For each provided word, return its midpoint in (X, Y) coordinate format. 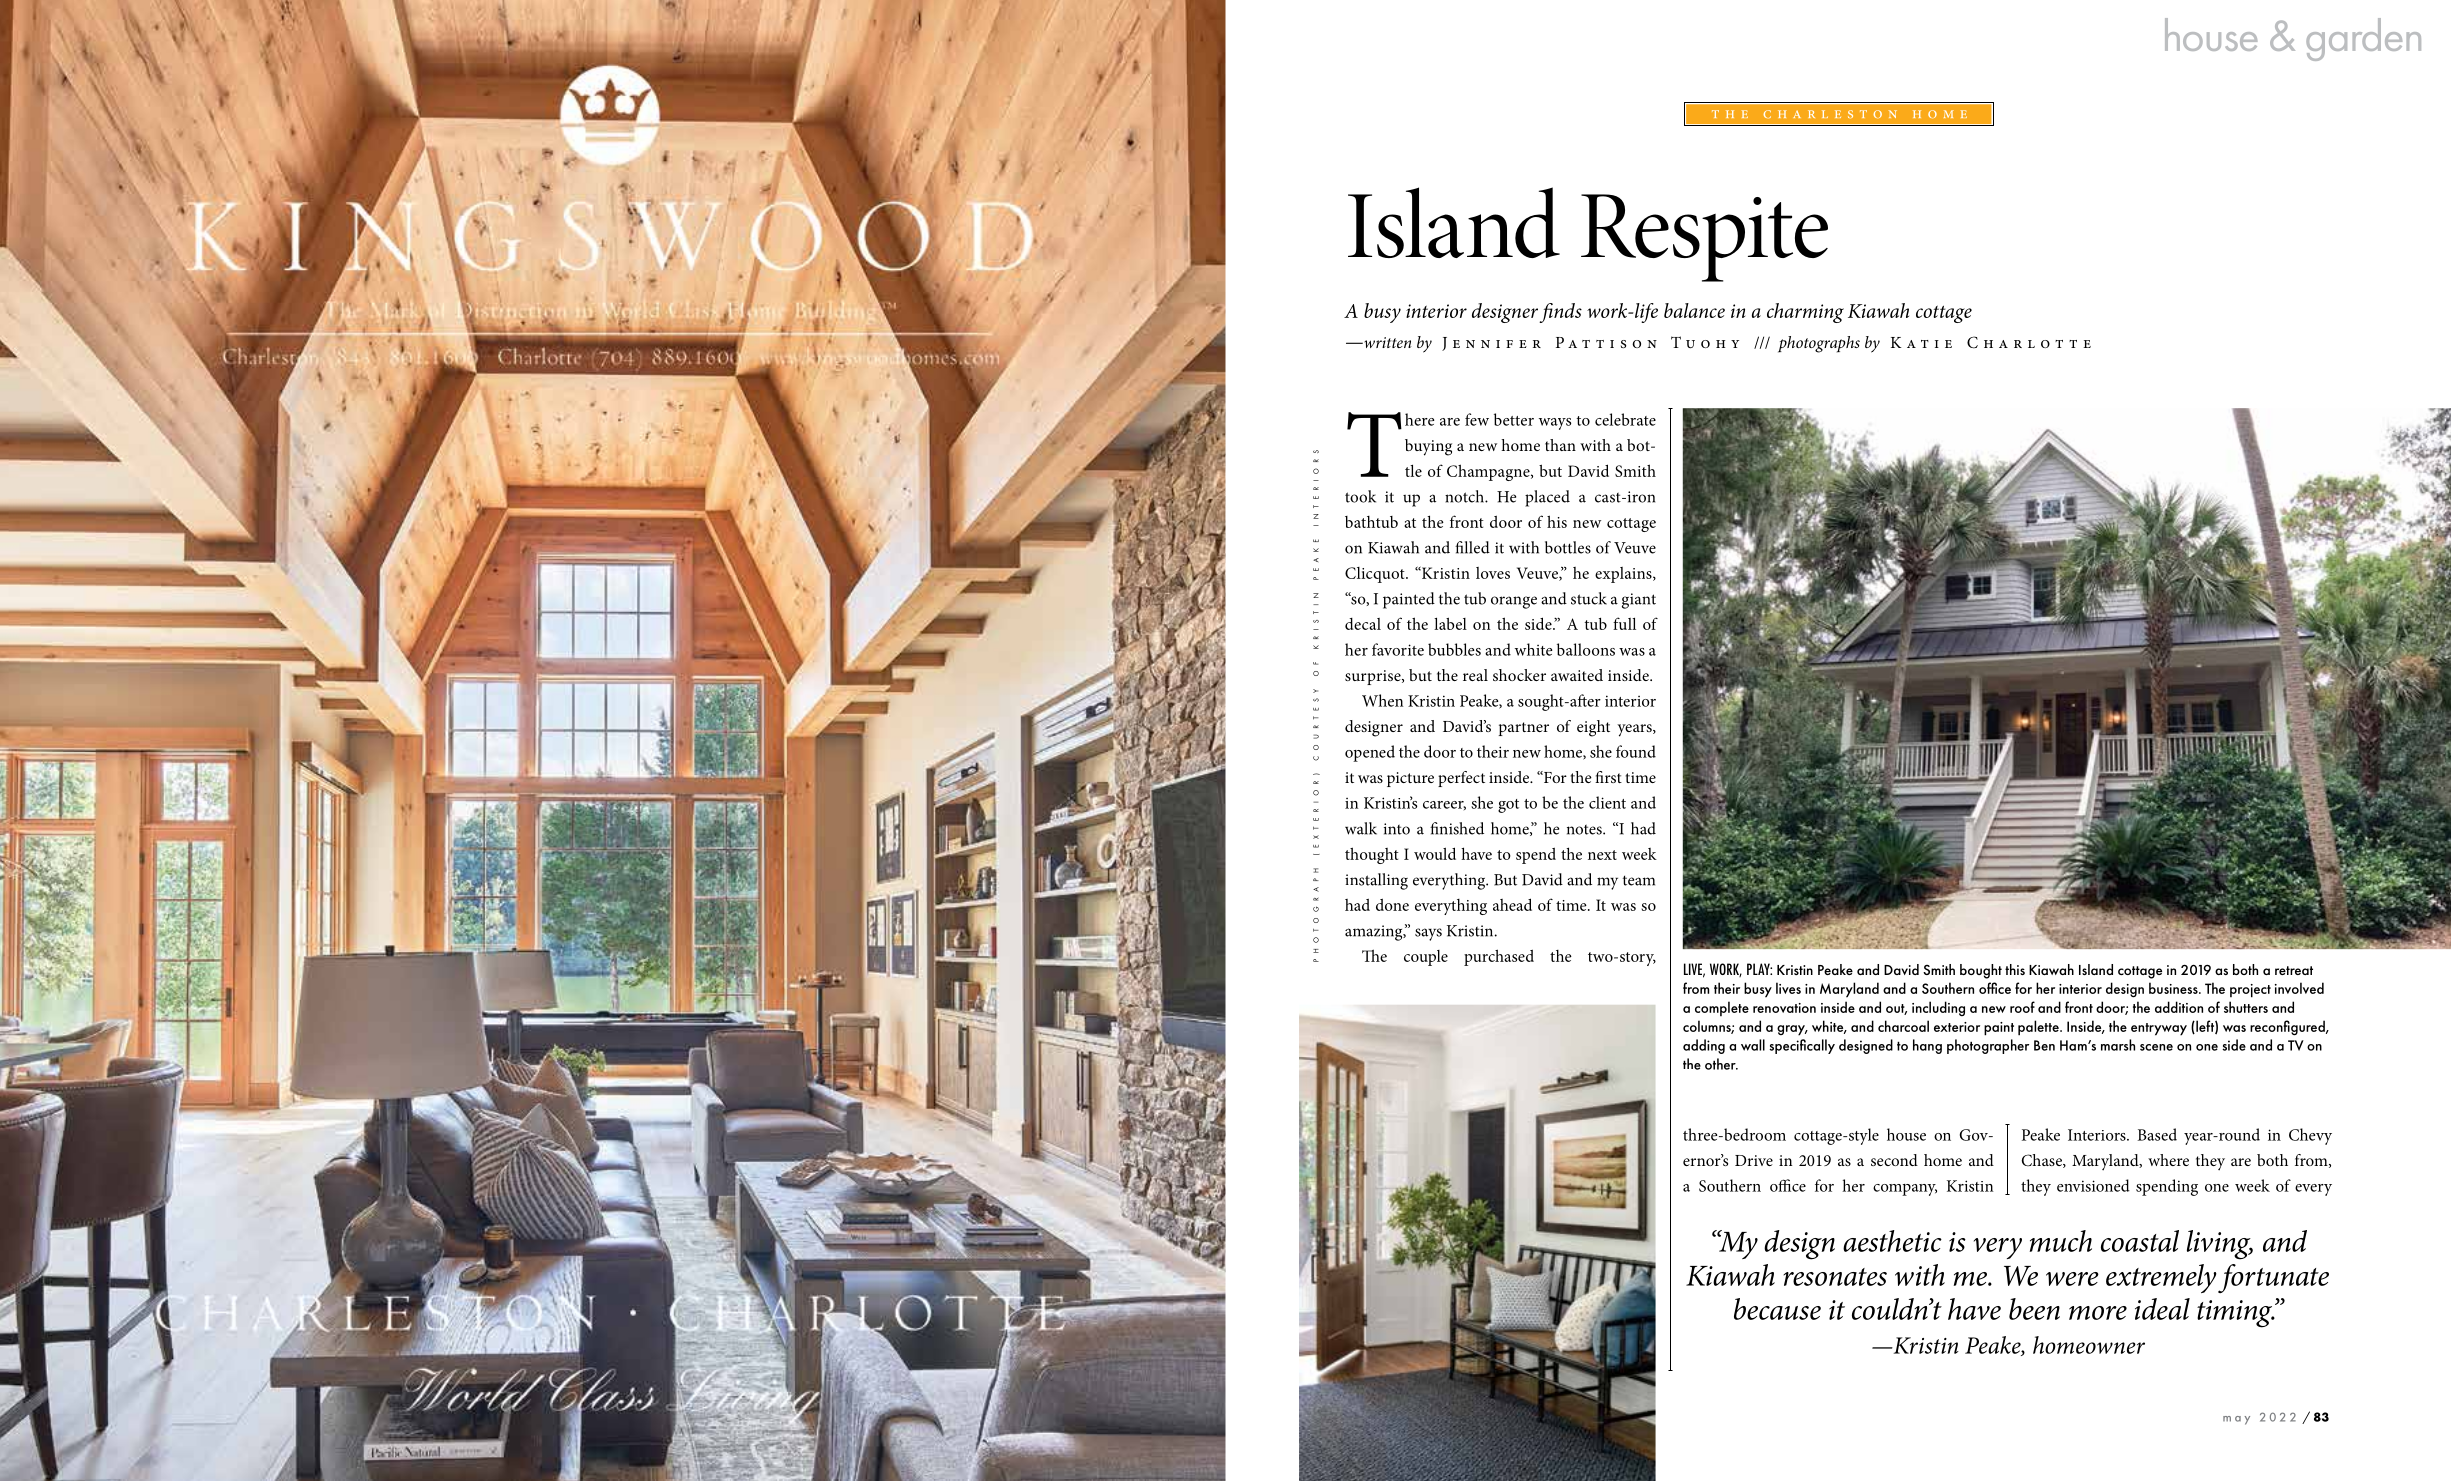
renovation (1784, 1008)
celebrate (1625, 419)
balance (1694, 310)
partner (1524, 729)
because (1777, 1309)
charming (1805, 313)
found (1636, 751)
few (1477, 419)
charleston (1830, 114)
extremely (2161, 1278)
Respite (1704, 238)
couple (1426, 958)
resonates (1835, 1277)
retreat (2294, 970)
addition (2179, 1007)
